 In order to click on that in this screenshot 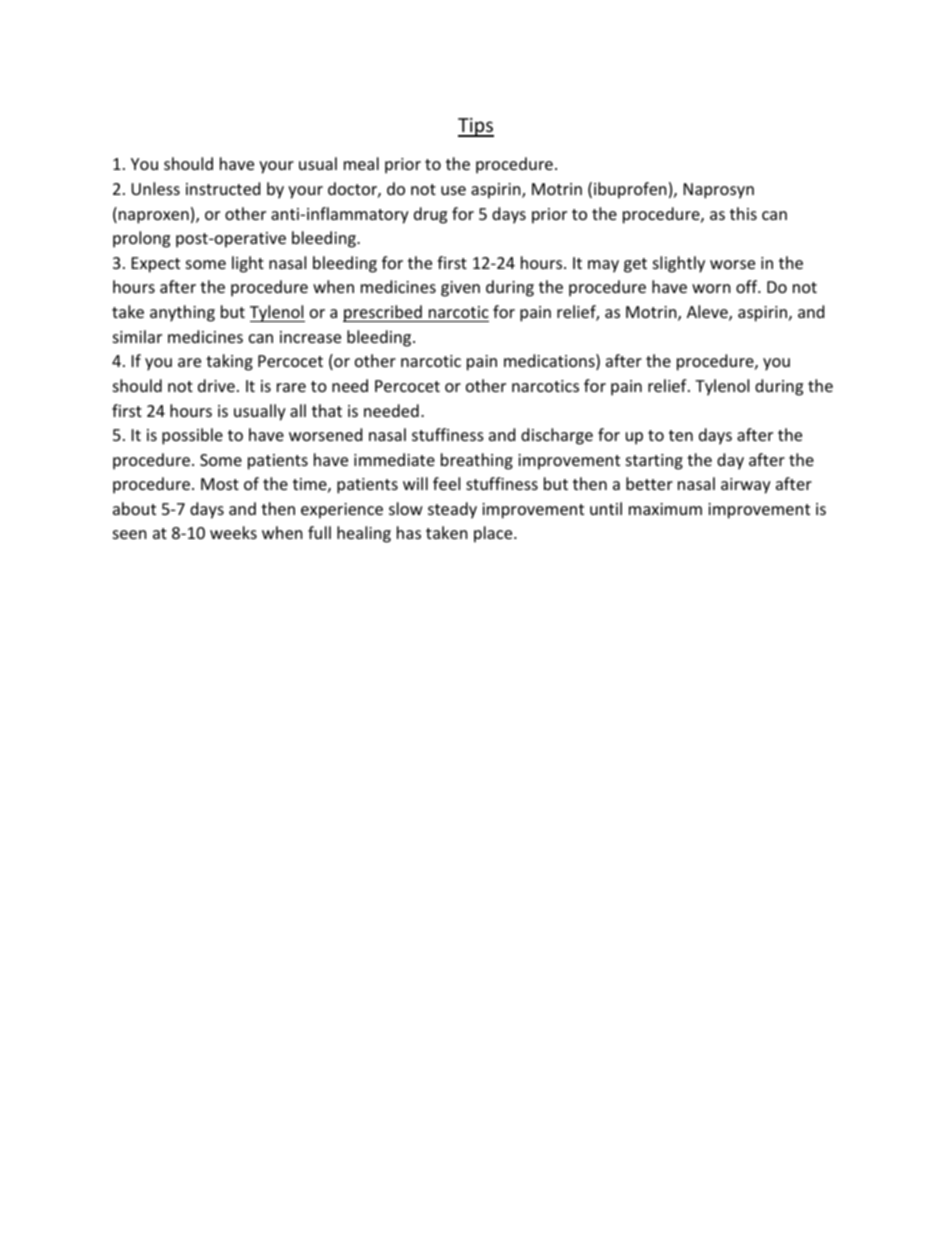, I will do `click(327, 410)`.
